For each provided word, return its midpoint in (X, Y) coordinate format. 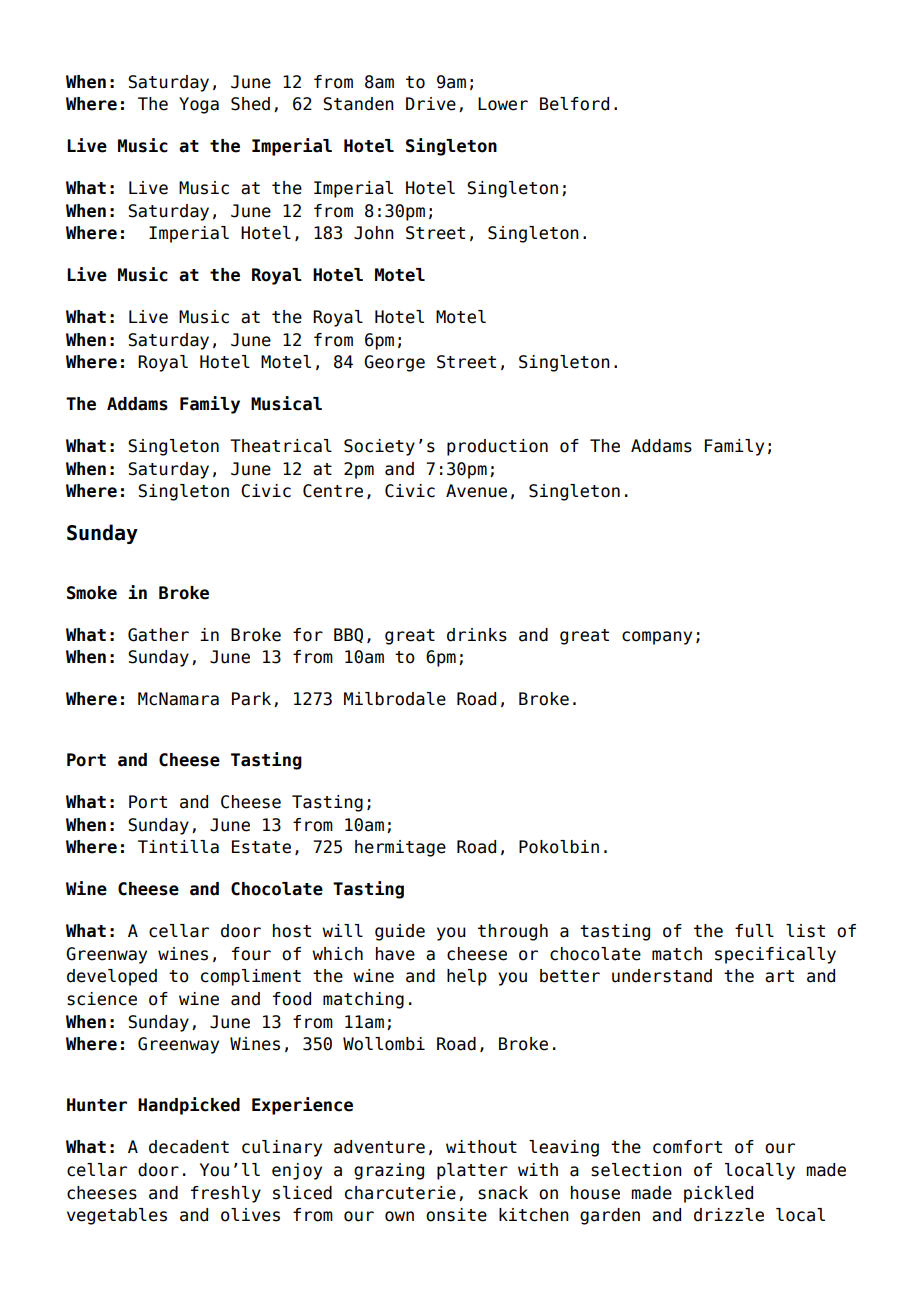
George (394, 363)
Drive (431, 104)
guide (400, 932)
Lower (503, 104)
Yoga (199, 105)
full (754, 931)
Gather (158, 635)
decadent (189, 1147)
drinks (477, 635)
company (657, 638)
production (497, 447)
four (251, 954)
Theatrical (281, 446)
